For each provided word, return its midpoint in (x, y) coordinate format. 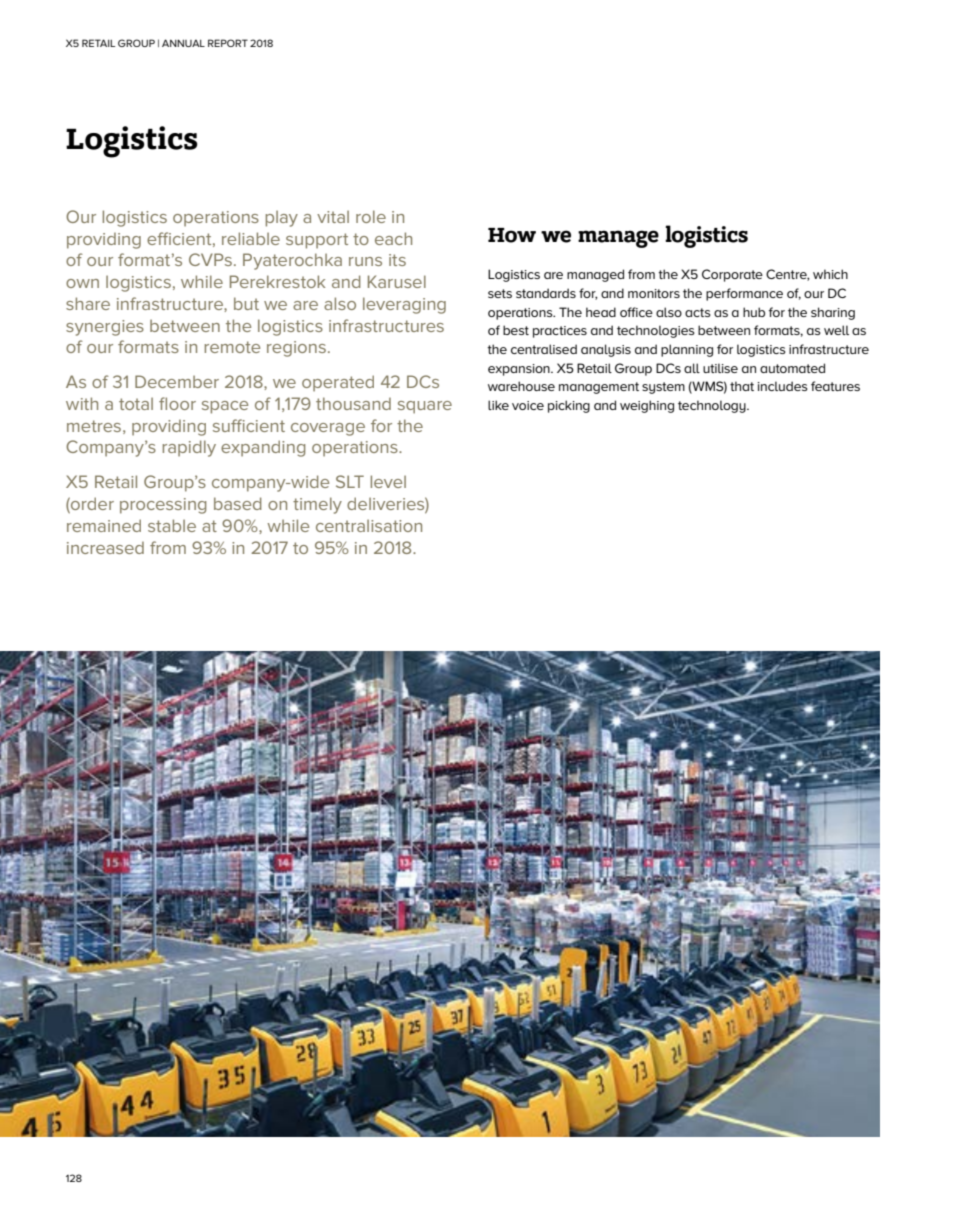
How (512, 235)
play (282, 218)
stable (172, 525)
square (425, 407)
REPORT (228, 43)
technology (713, 406)
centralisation (369, 525)
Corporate (732, 275)
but (246, 303)
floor (177, 403)
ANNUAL (183, 43)
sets (500, 293)
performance (744, 294)
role (371, 216)
